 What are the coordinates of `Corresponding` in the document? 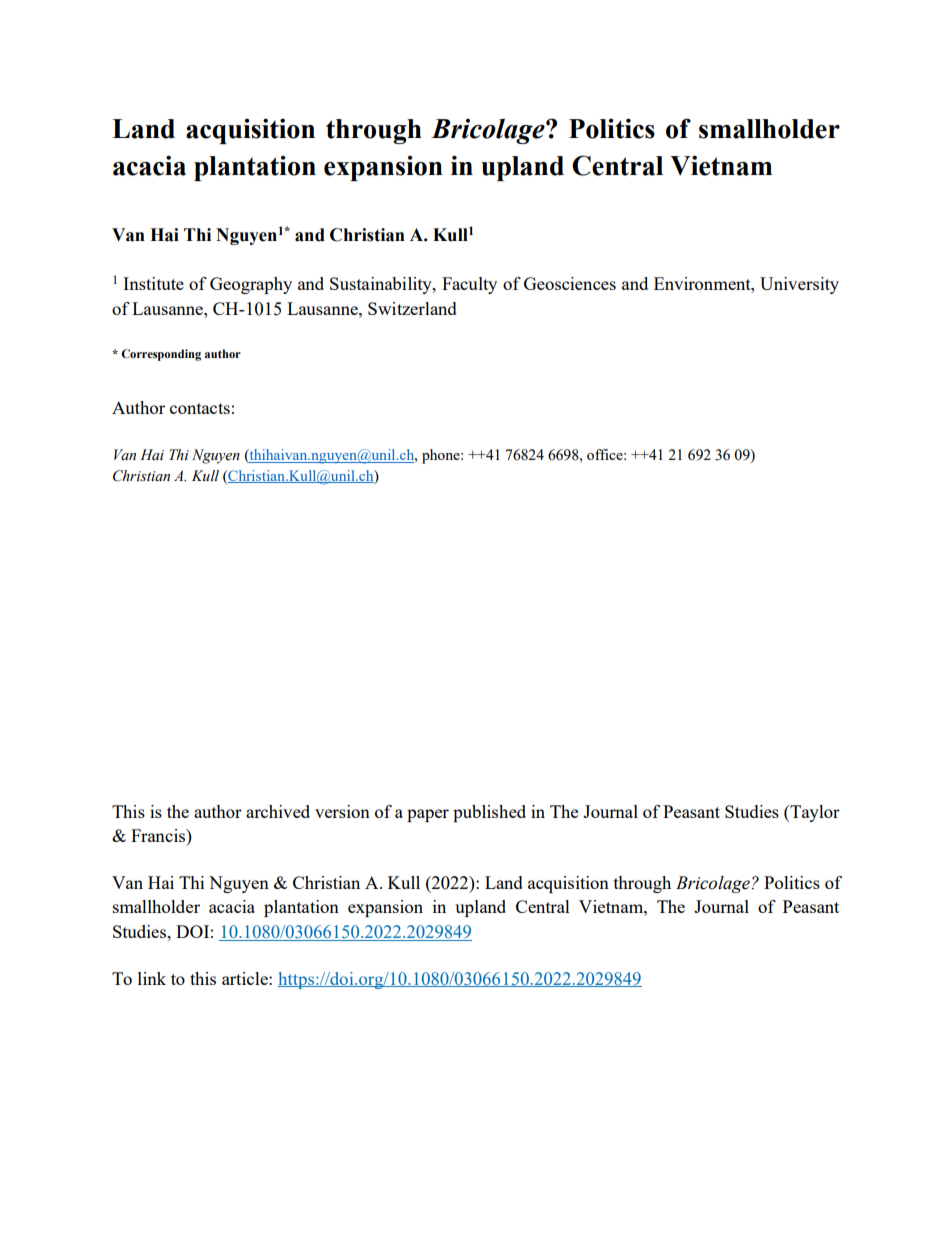 It's located at (161, 355).
